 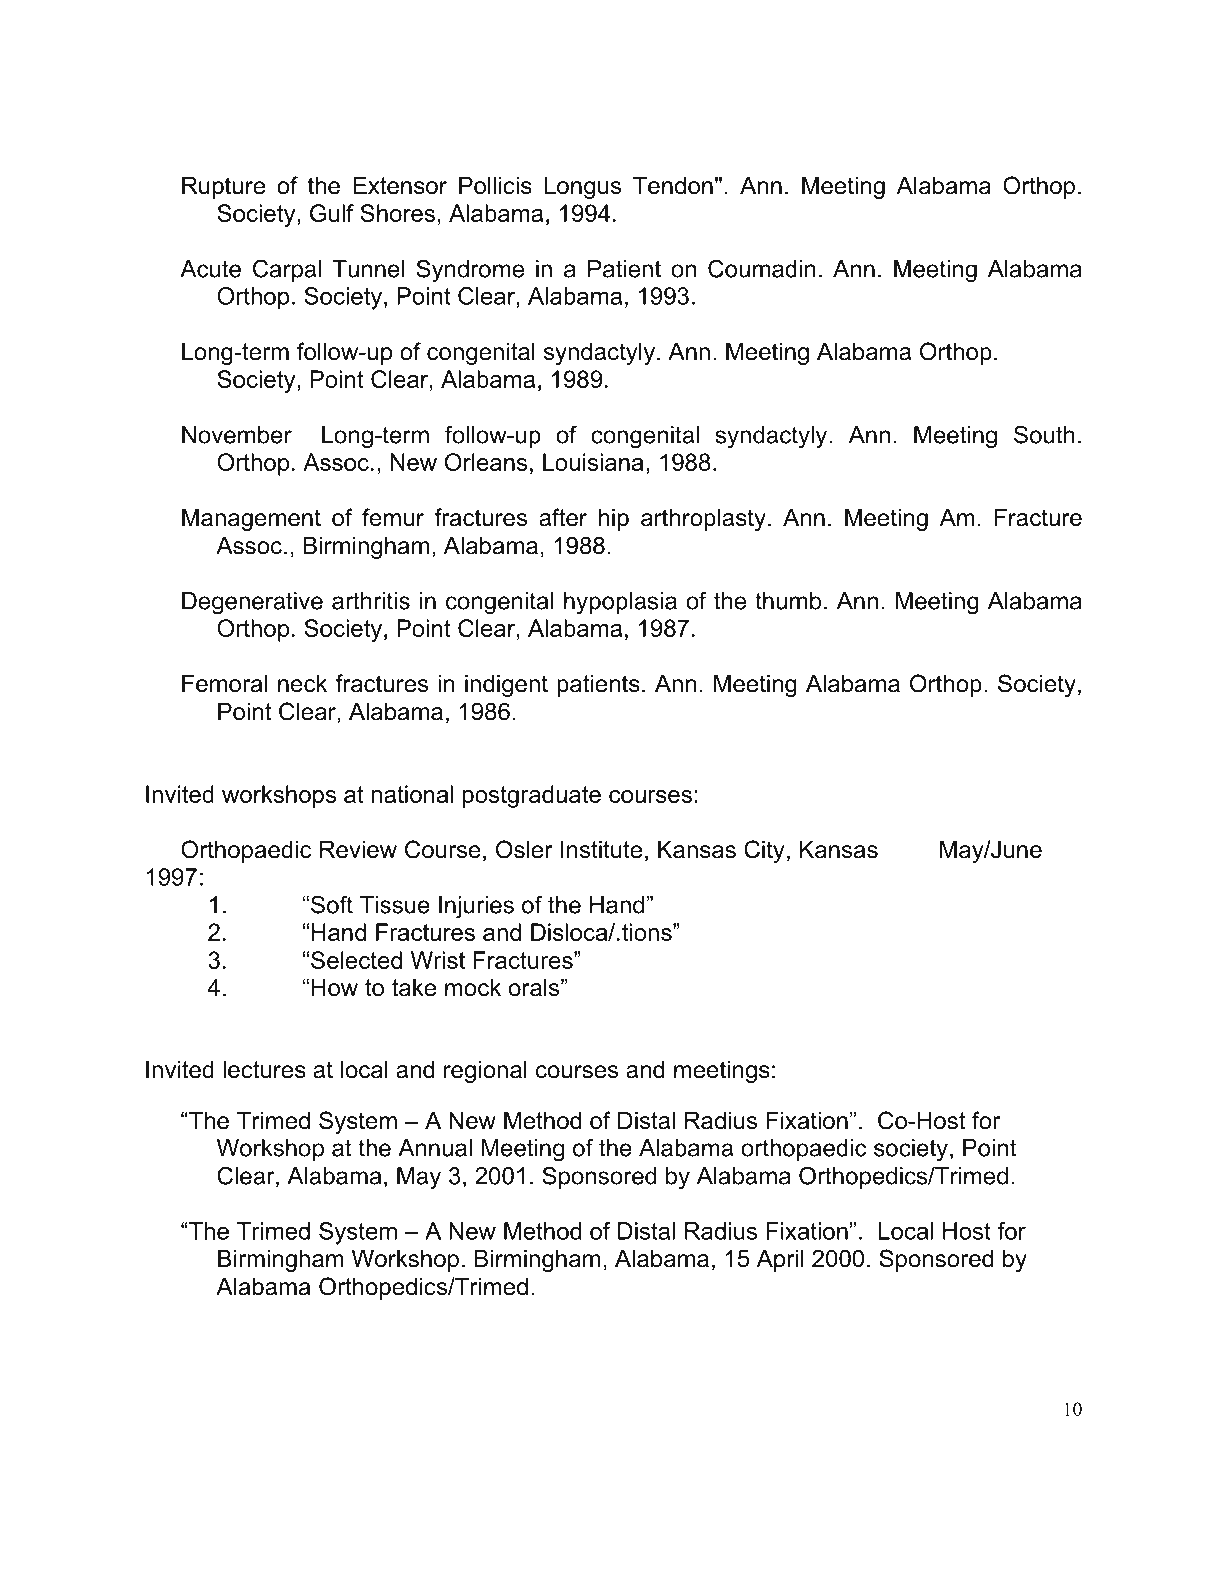 I want to click on Louisiana, so click(x=593, y=462).
